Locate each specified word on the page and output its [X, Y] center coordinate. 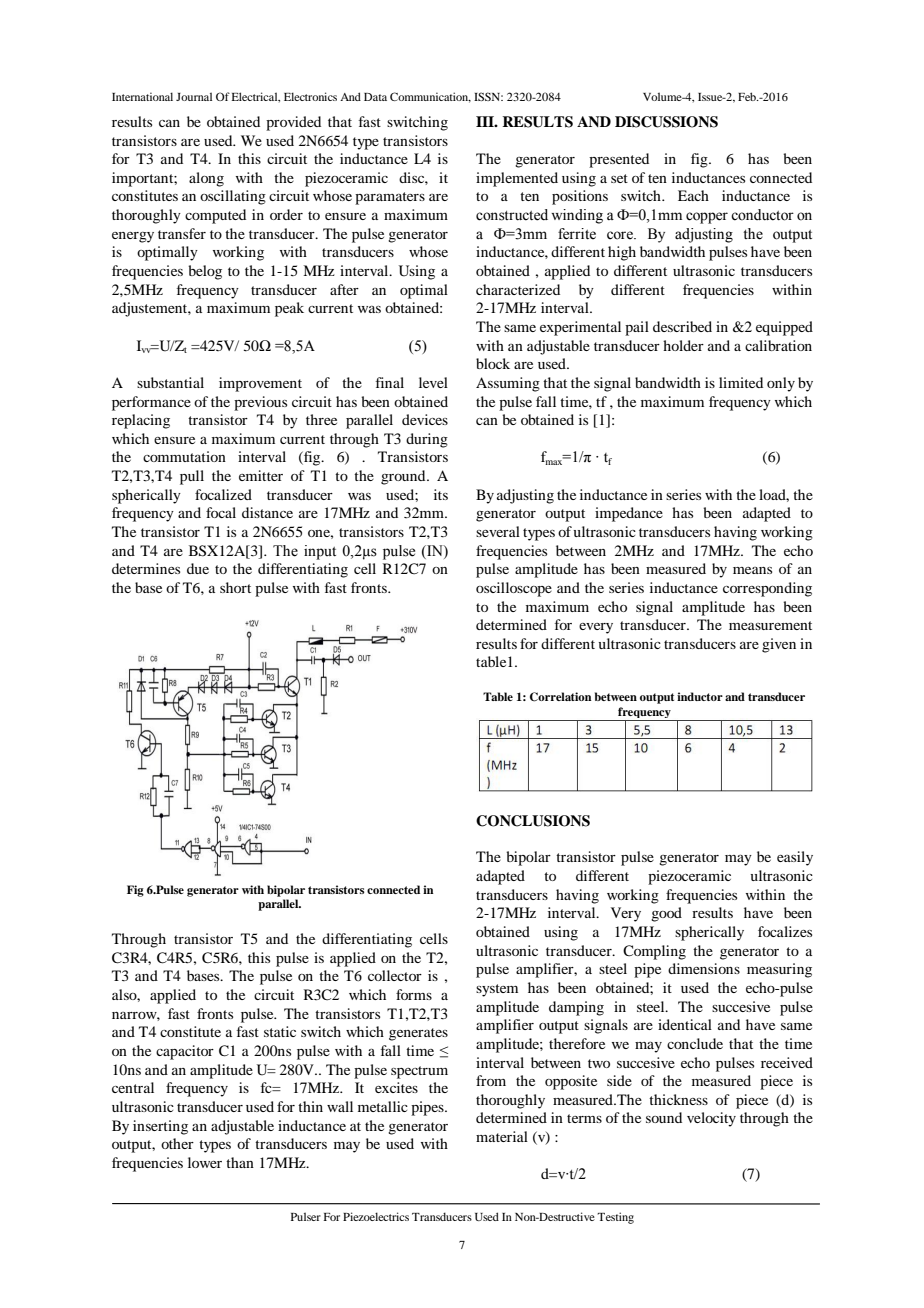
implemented [517, 179]
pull [192, 477]
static [280, 1031]
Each [693, 195]
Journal [194, 96]
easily [795, 858]
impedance [629, 514]
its [441, 494]
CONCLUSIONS [533, 821]
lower [205, 1162]
